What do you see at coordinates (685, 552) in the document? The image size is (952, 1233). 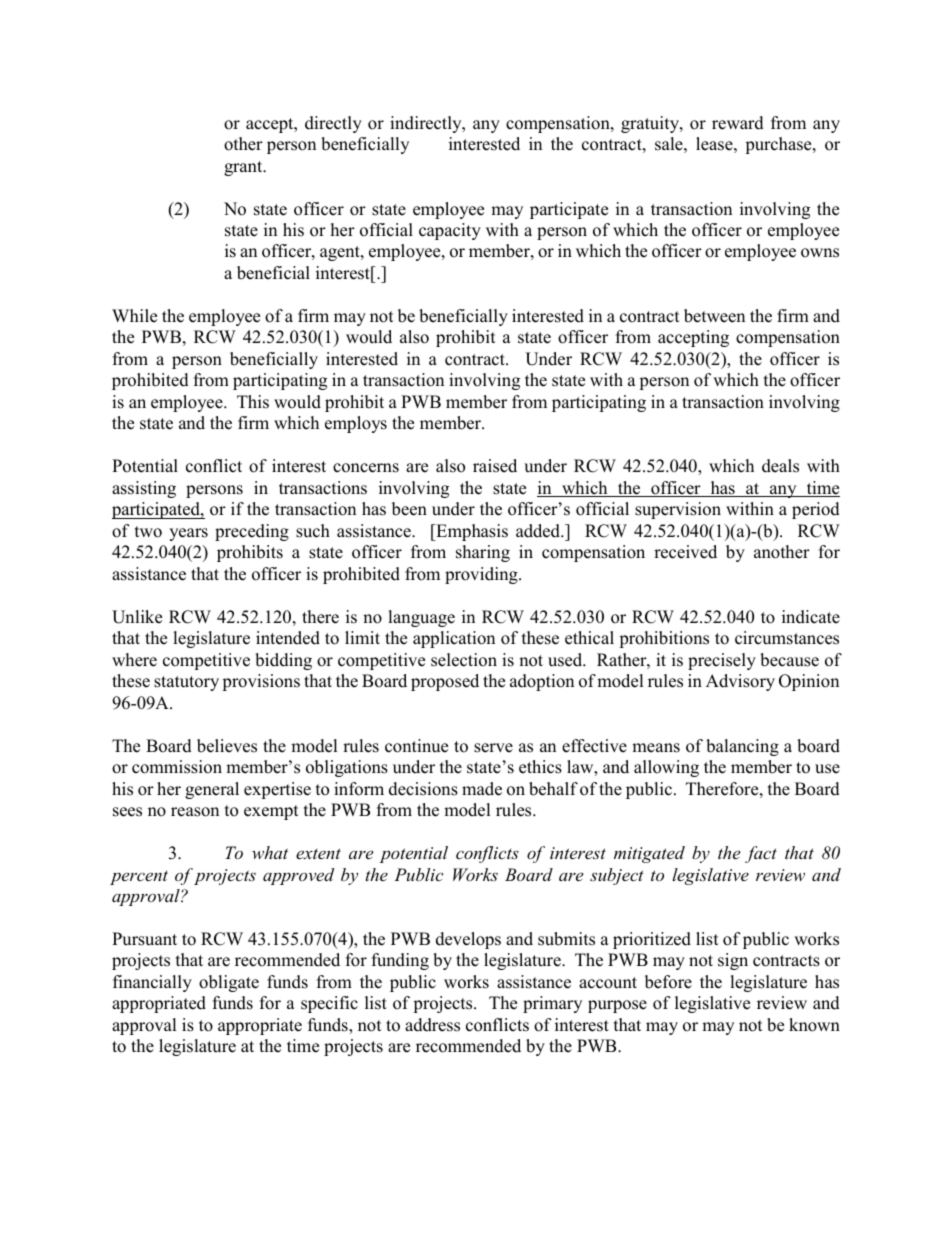 I see `received` at bounding box center [685, 552].
